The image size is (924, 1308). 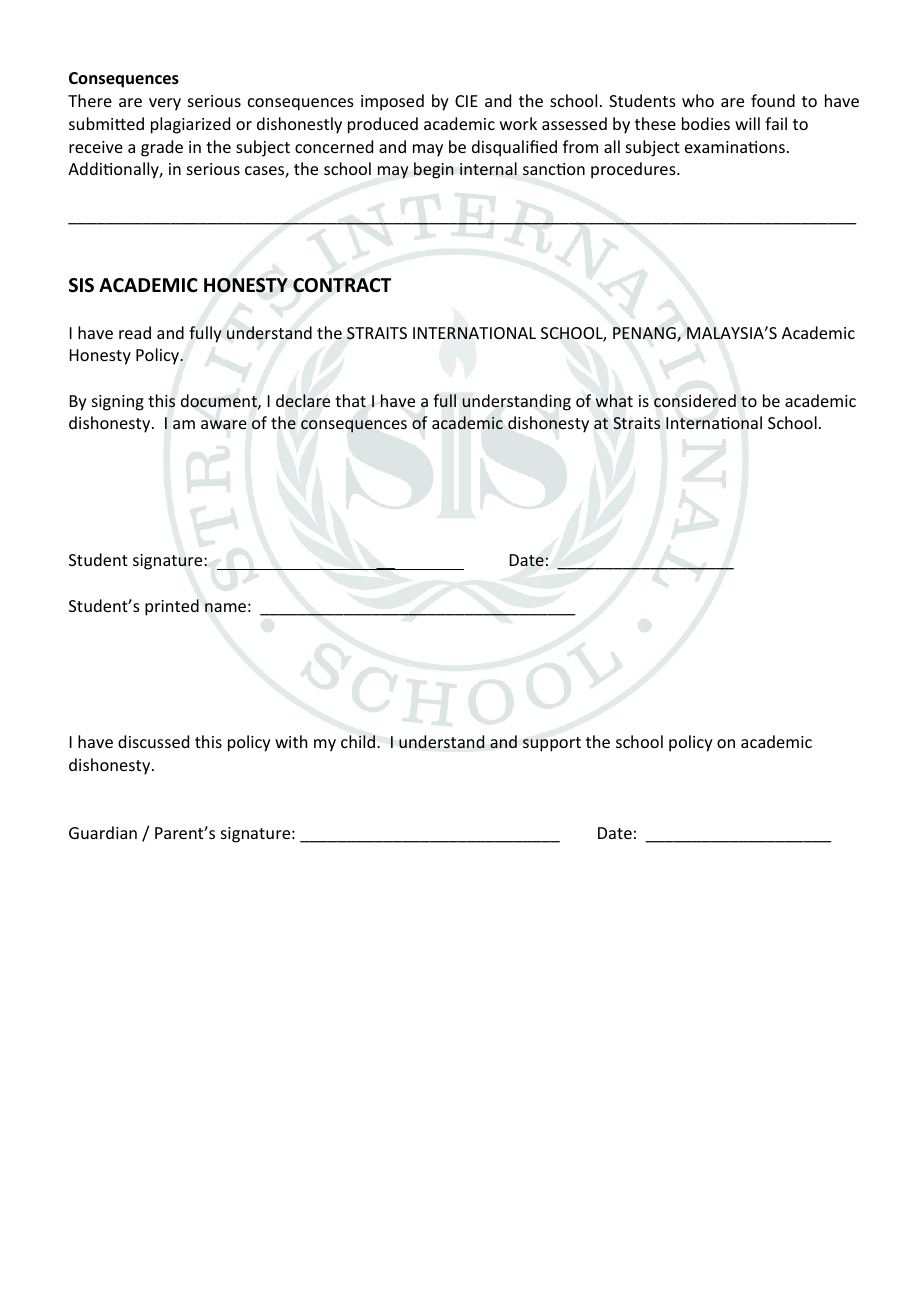 I want to click on plagiarized, so click(x=190, y=125).
